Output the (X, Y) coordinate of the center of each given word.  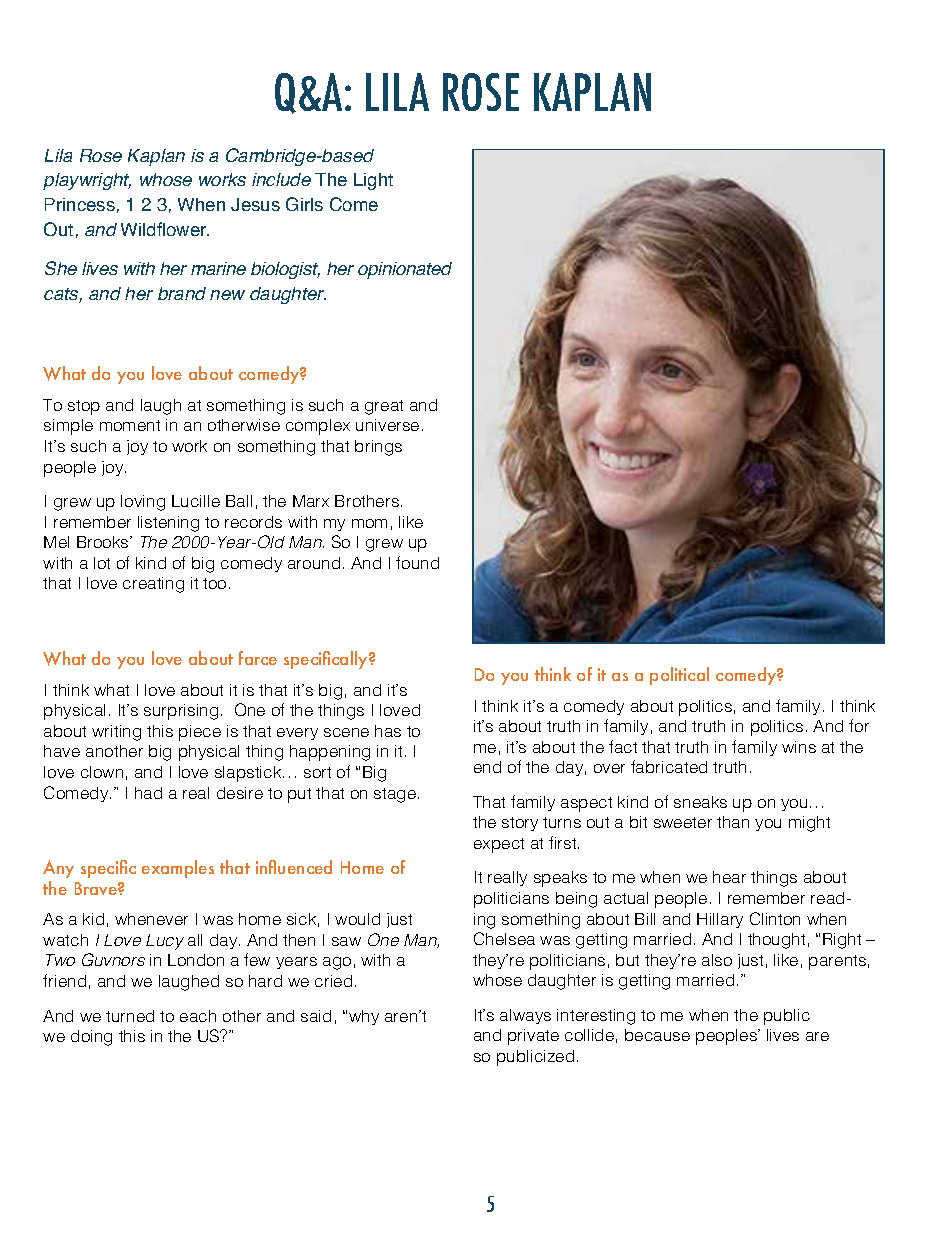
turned (130, 1016)
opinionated (405, 270)
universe (387, 425)
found (417, 562)
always (525, 1016)
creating (153, 585)
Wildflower (165, 229)
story (520, 824)
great (384, 407)
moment (130, 425)
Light (373, 181)
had (148, 793)
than (733, 822)
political (679, 676)
